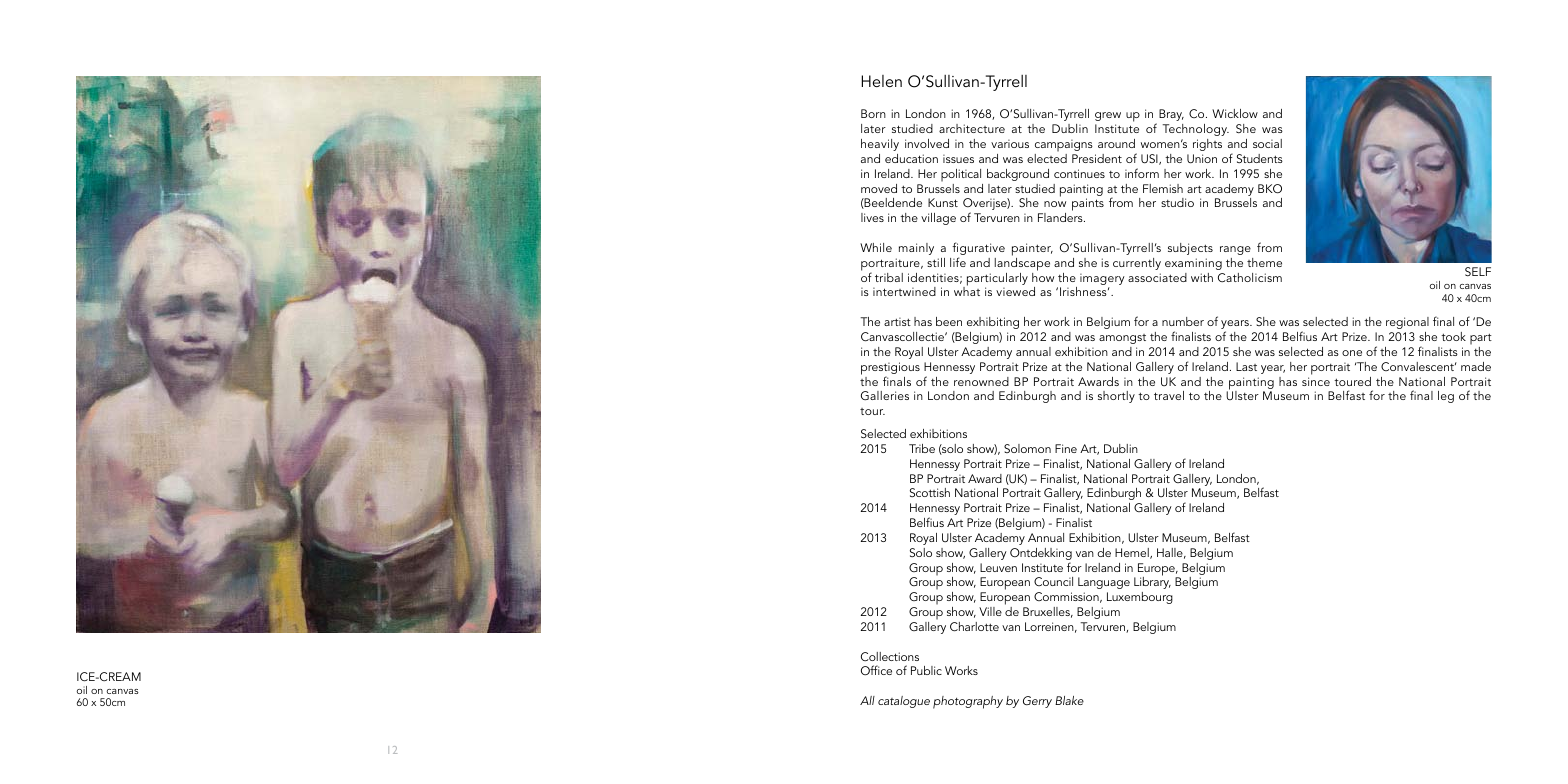 The image size is (1568, 784). Describe the element at coordinates (1190, 249) in the page. I see `subjects` at that location.
